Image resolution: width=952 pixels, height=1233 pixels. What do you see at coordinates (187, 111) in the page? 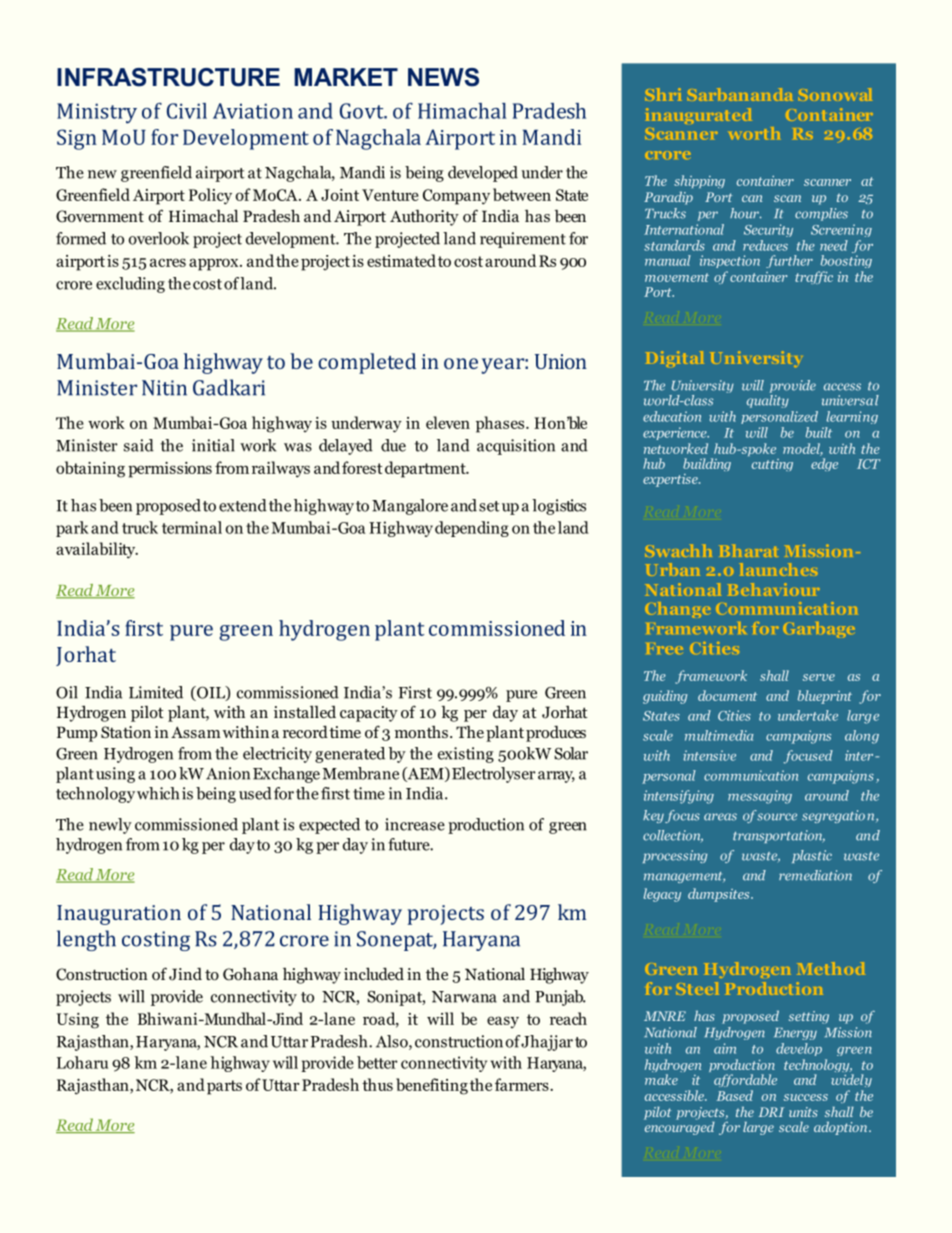
I see `Civil` at bounding box center [187, 111].
